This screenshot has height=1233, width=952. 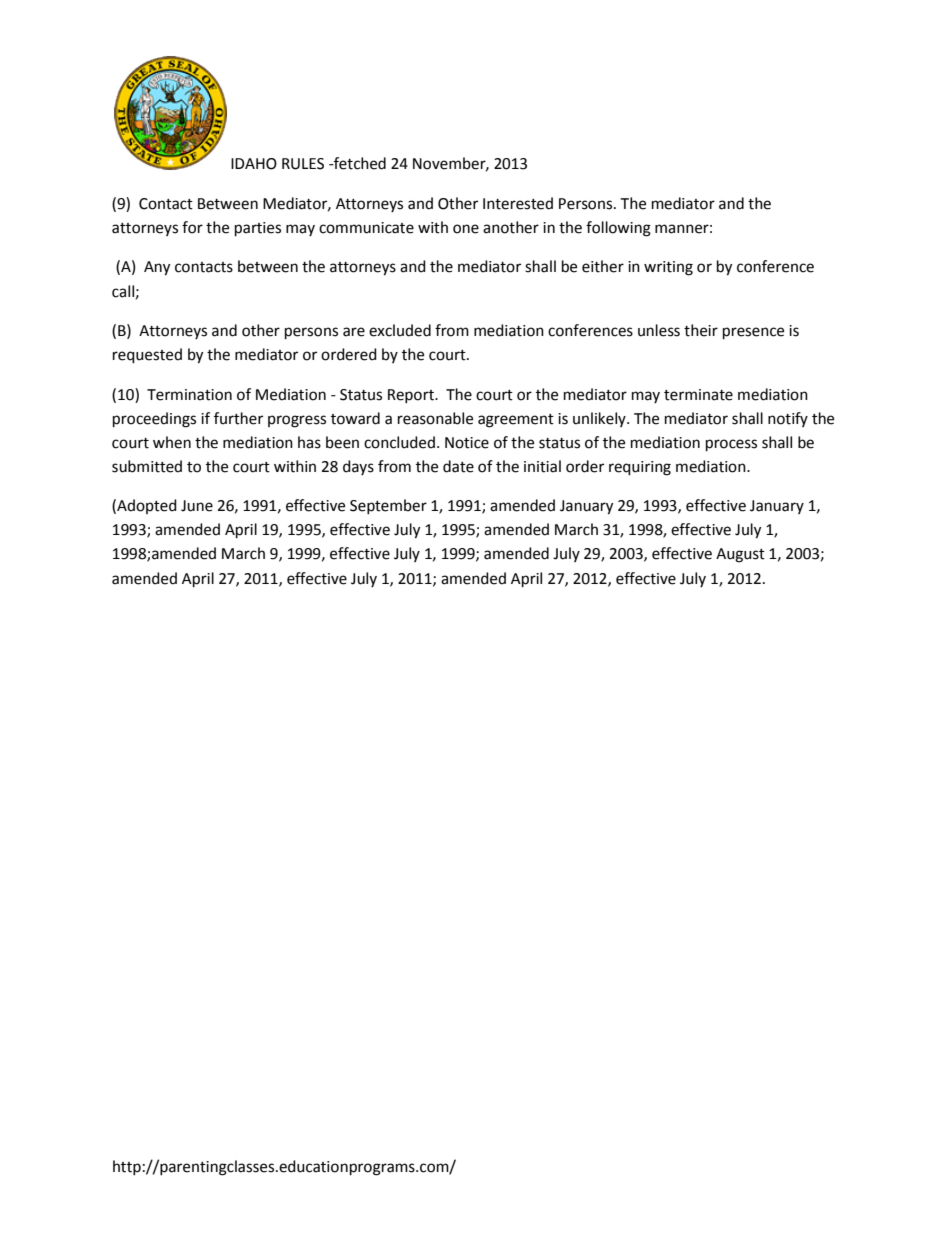 What do you see at coordinates (400, 330) in the screenshot?
I see `excluded` at bounding box center [400, 330].
